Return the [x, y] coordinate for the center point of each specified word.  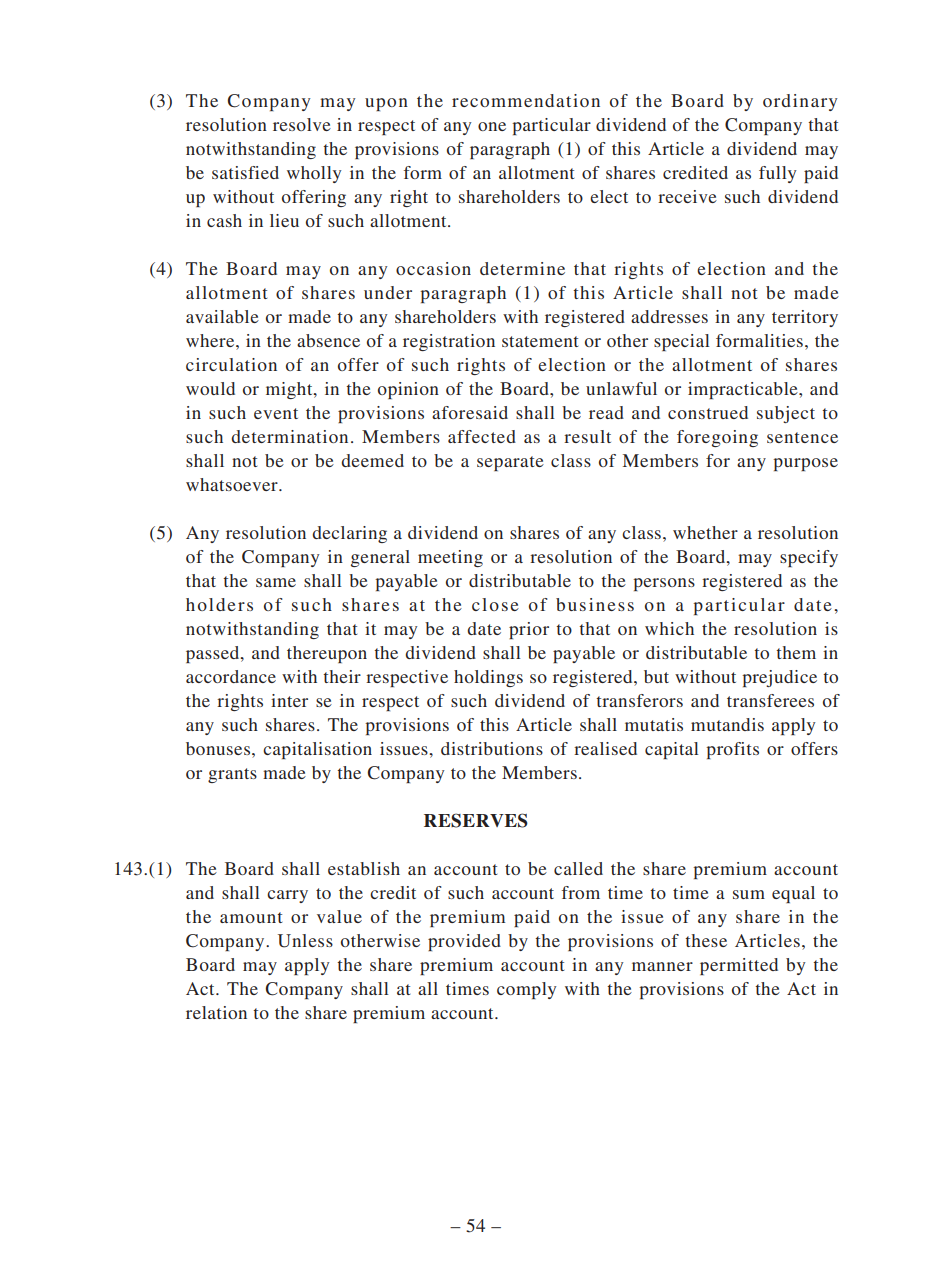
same [276, 582]
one [492, 126]
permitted [739, 966]
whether [705, 532]
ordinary [800, 102]
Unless [305, 941]
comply [527, 990]
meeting [450, 558]
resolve [302, 124]
